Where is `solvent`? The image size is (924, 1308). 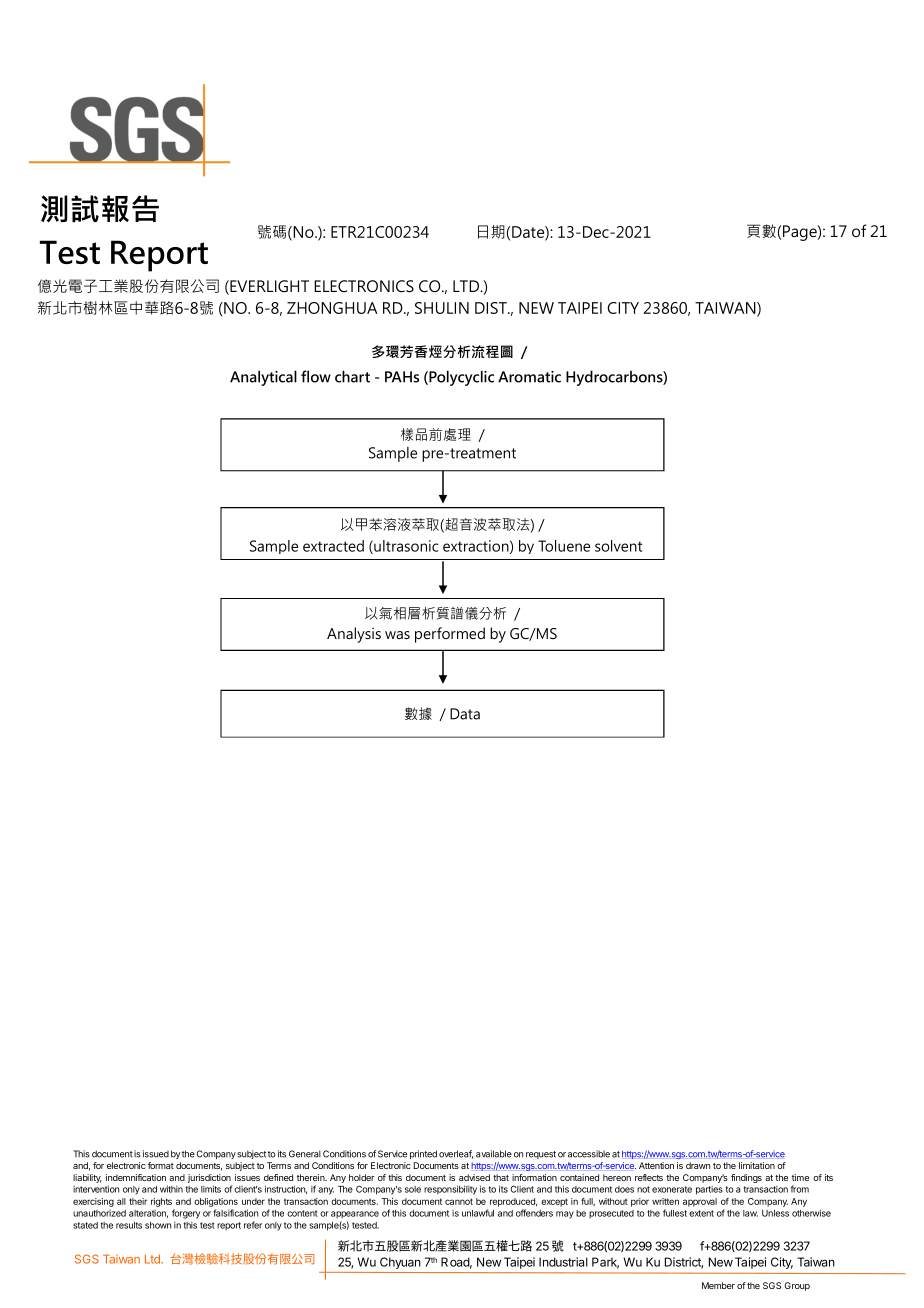
solvent is located at coordinates (619, 546).
